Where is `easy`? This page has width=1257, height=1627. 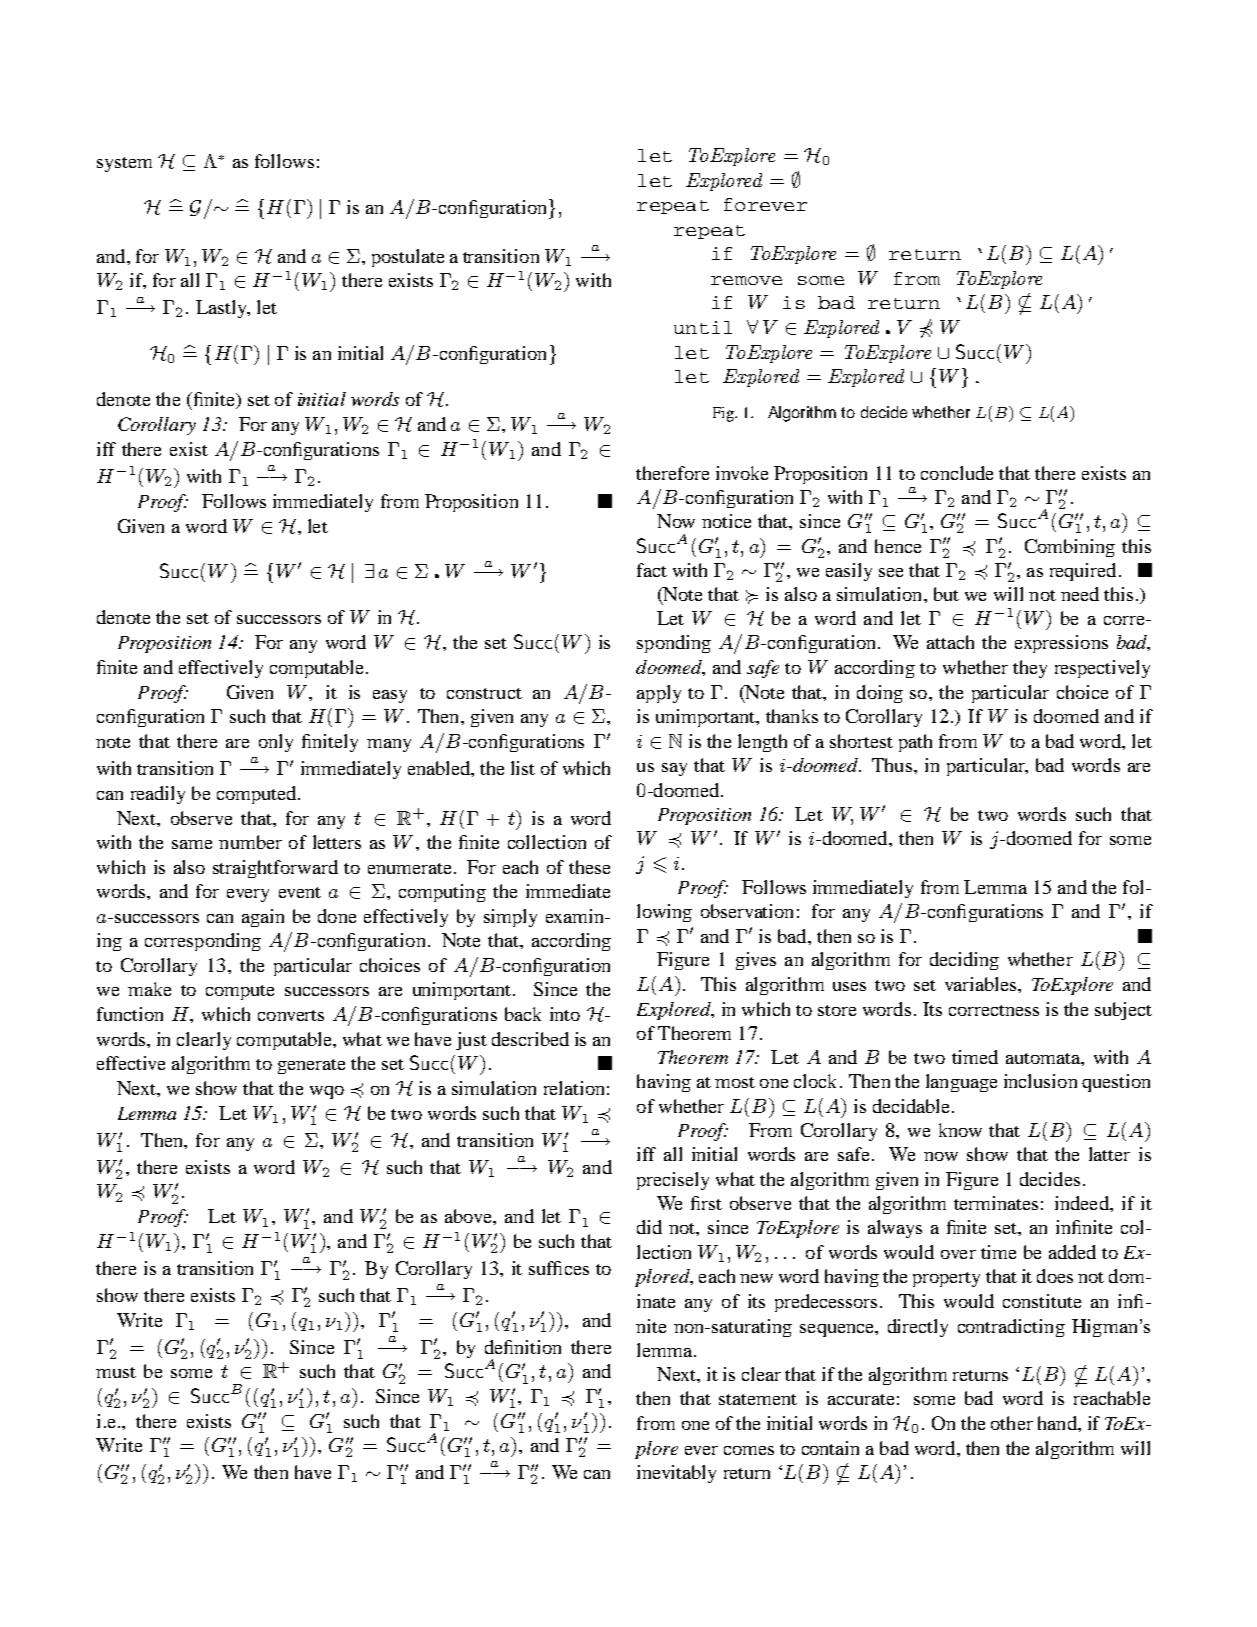
easy is located at coordinates (390, 696).
